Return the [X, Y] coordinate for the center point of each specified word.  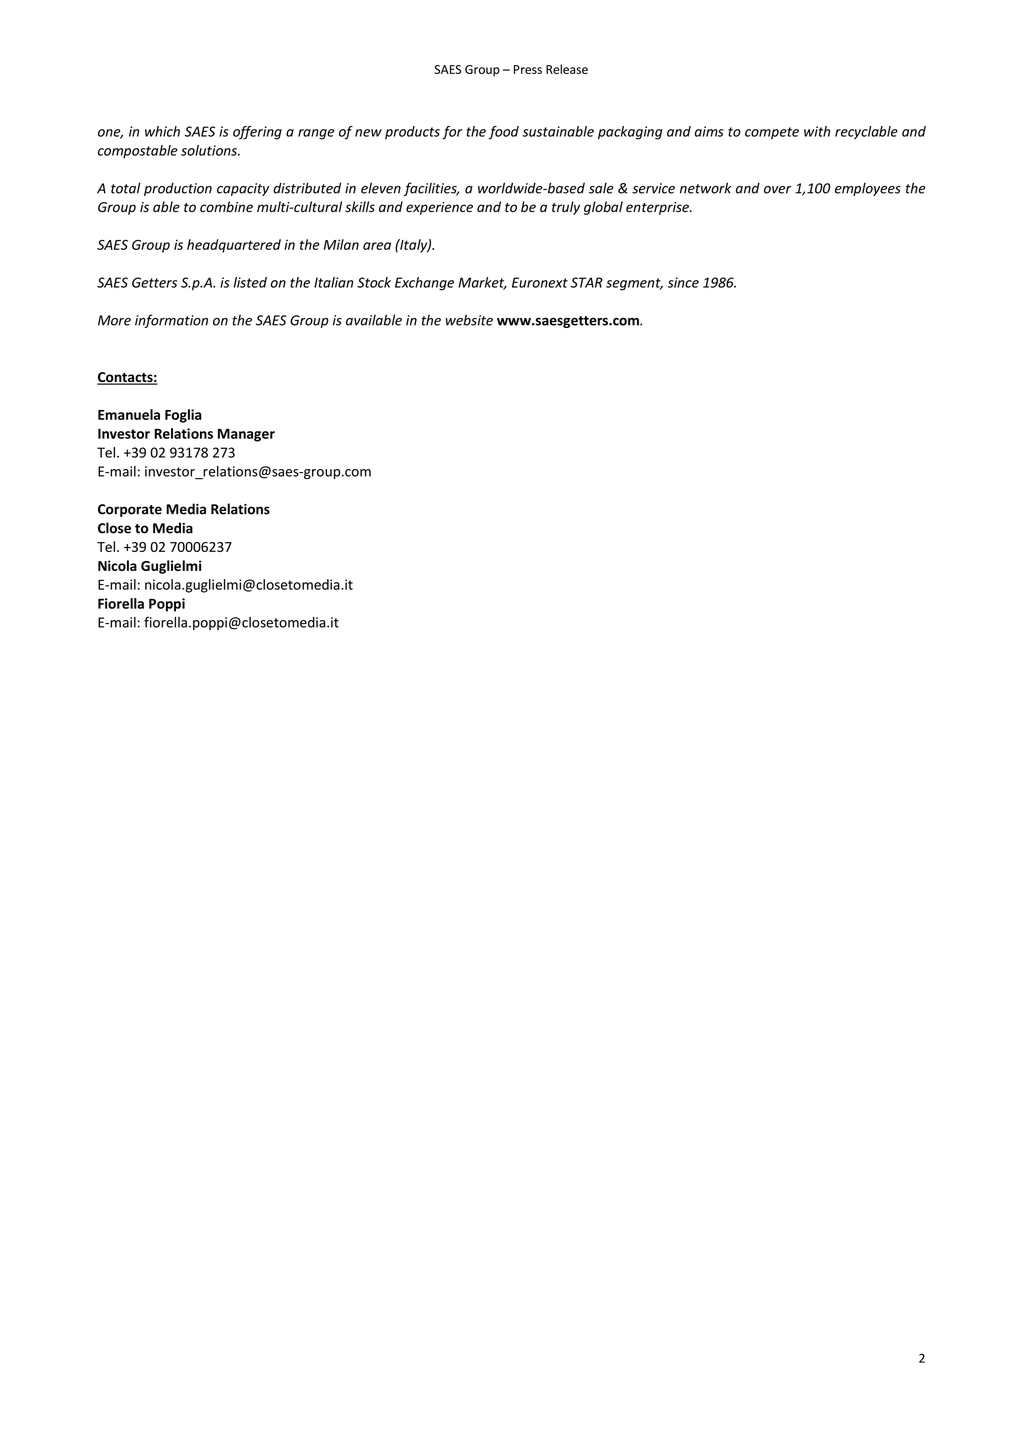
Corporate [130, 510]
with [817, 131]
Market [482, 283]
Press [528, 69]
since [683, 282]
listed [250, 282]
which [162, 131]
